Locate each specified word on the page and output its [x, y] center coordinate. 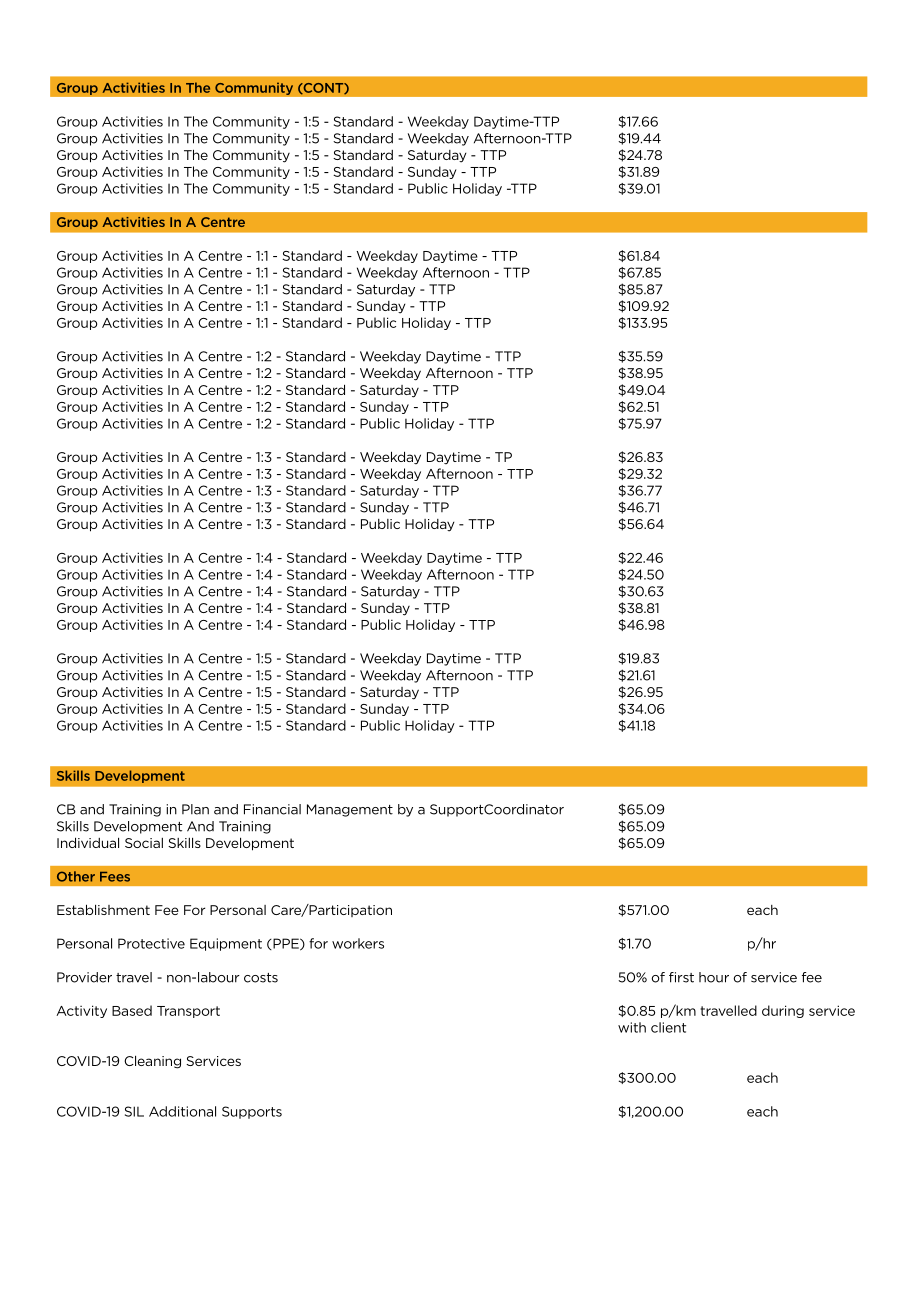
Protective [151, 943]
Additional [182, 1111]
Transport [188, 1012]
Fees [115, 877]
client [668, 1027]
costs [261, 978]
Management [350, 810]
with [632, 1027]
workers [358, 943]
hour [714, 977]
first [681, 977]
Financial [272, 809]
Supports [252, 1112]
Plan [195, 809]
